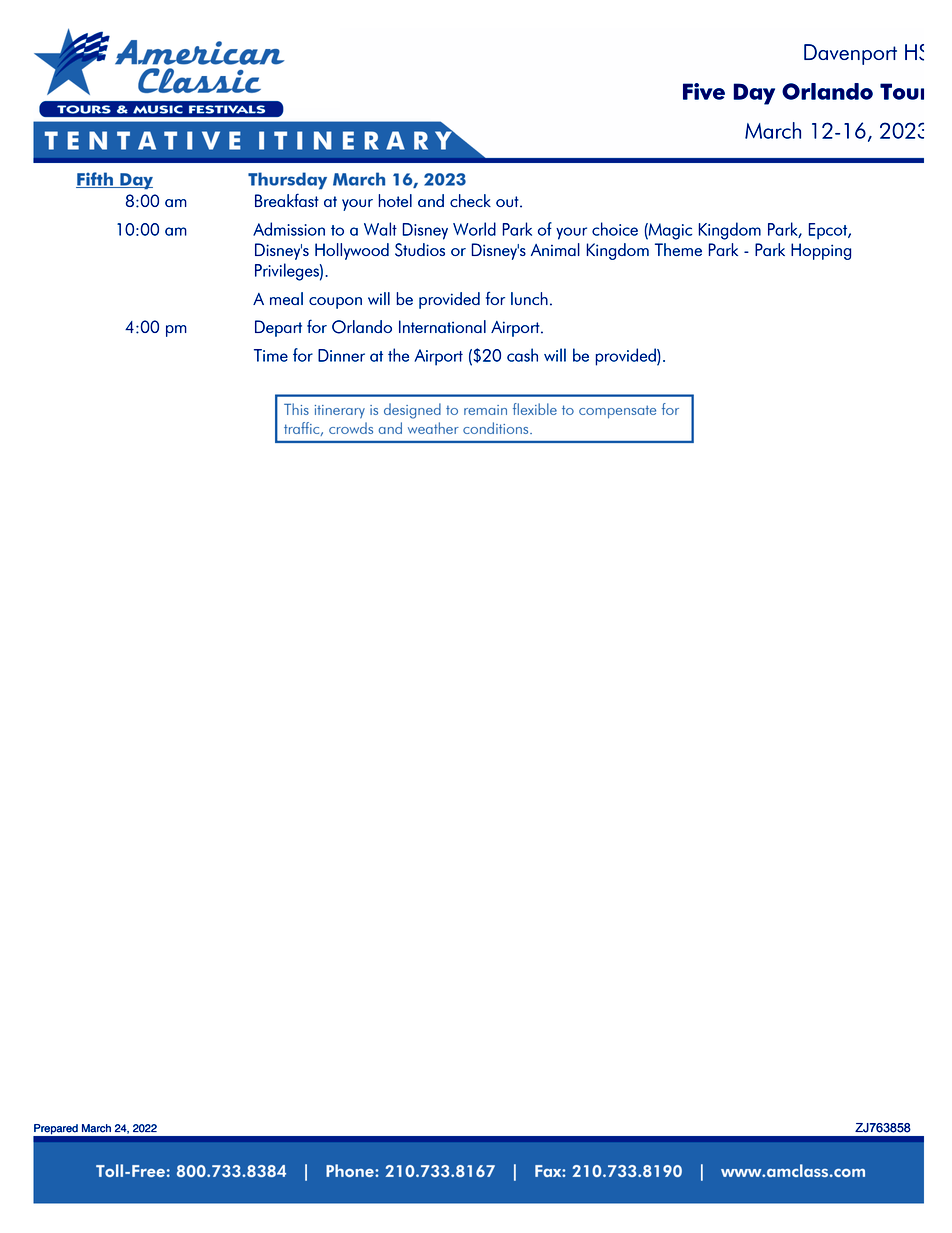 This screenshot has width=952, height=1233. I want to click on Hopping, so click(821, 251).
